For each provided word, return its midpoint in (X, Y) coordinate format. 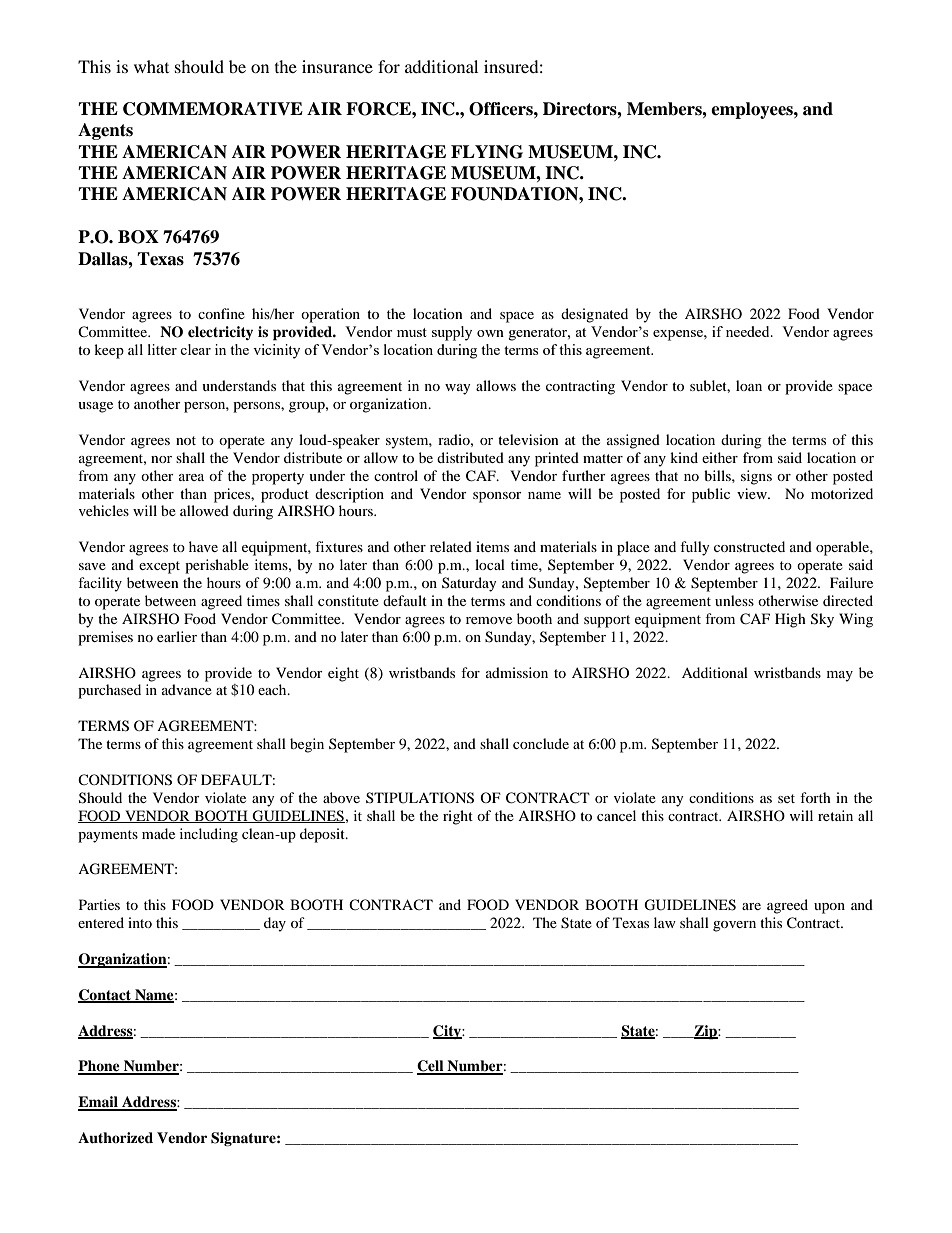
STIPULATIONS (420, 798)
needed (749, 331)
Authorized (115, 1138)
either (720, 457)
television (528, 439)
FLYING (487, 152)
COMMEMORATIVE (213, 109)
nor (161, 459)
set (786, 798)
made (158, 833)
